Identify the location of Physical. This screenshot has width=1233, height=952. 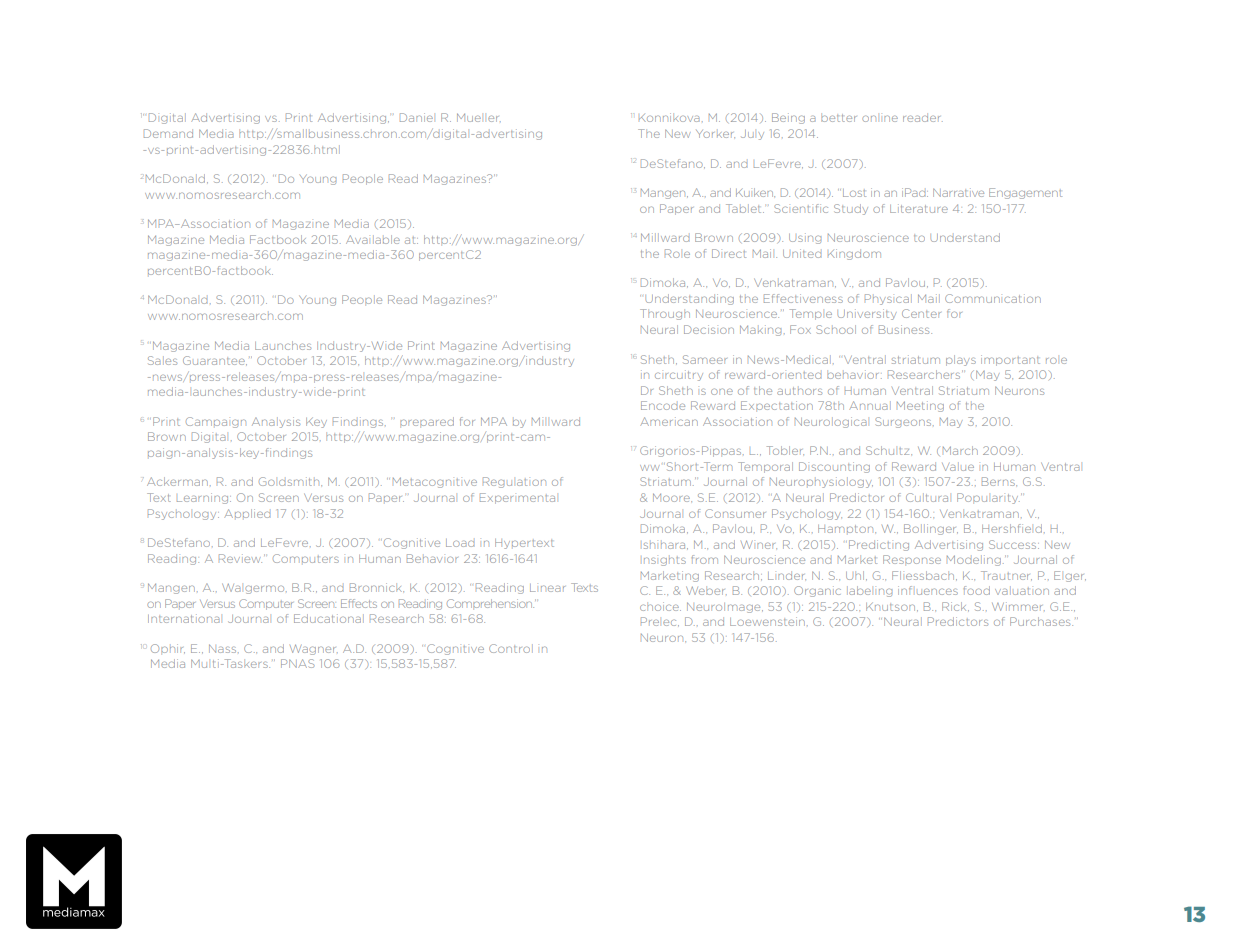
(888, 299).
